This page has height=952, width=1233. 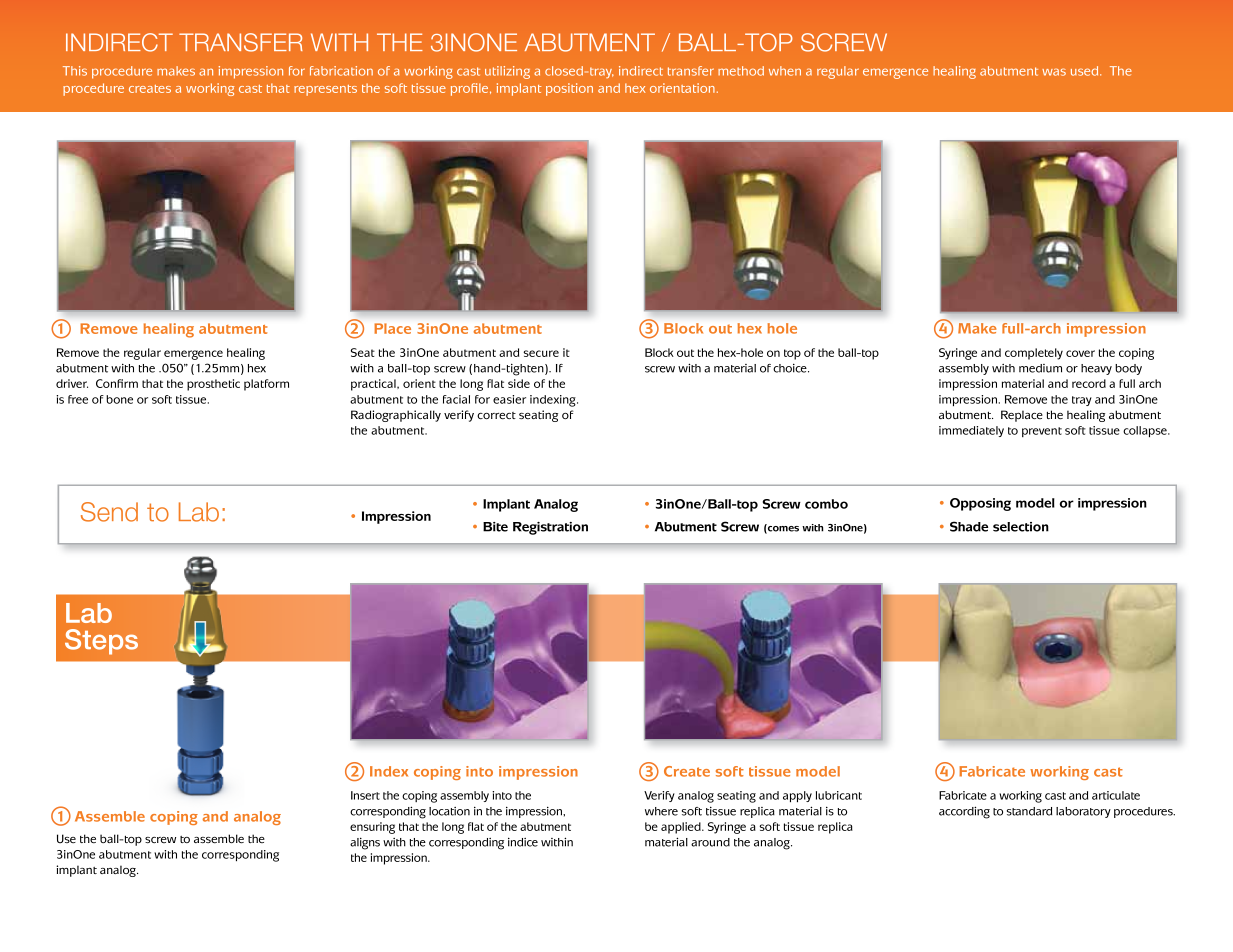 I want to click on Registration, so click(x=550, y=528).
